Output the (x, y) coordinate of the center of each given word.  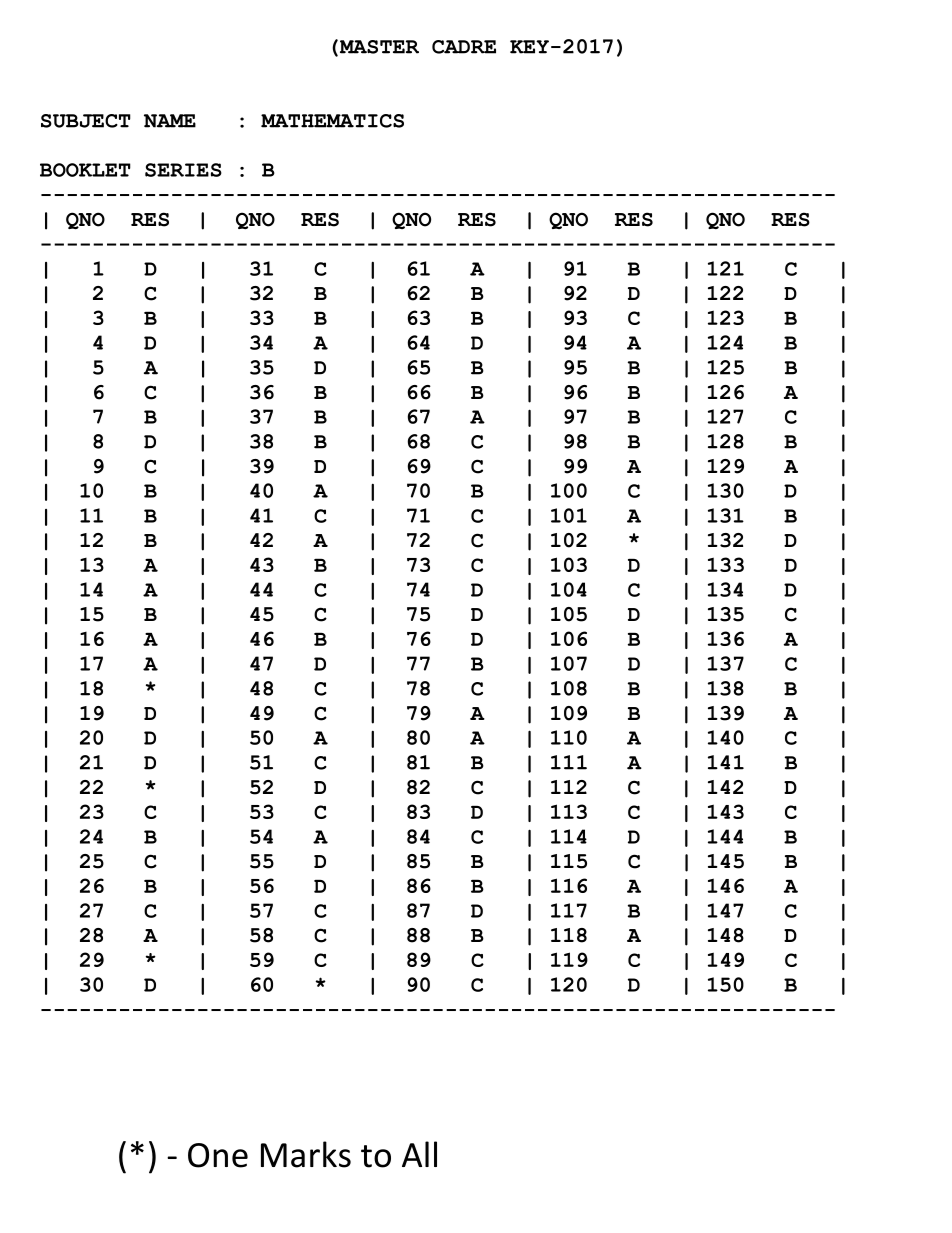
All (419, 1154)
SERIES (183, 170)
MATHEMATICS (332, 121)
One (218, 1155)
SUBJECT (86, 121)
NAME (170, 121)
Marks (306, 1154)
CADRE (464, 47)
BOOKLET (85, 170)
